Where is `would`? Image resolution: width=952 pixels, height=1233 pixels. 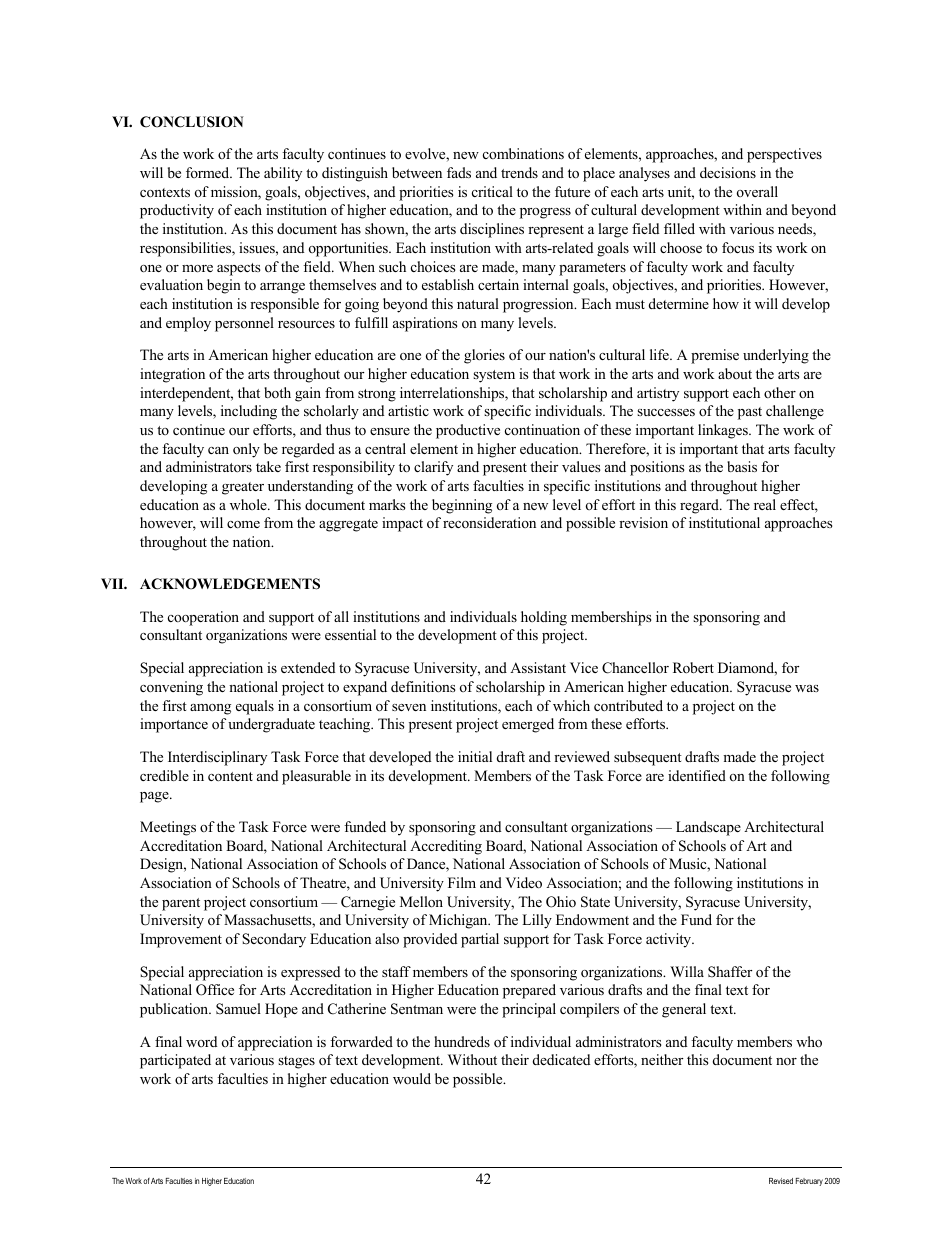 would is located at coordinates (412, 1078).
